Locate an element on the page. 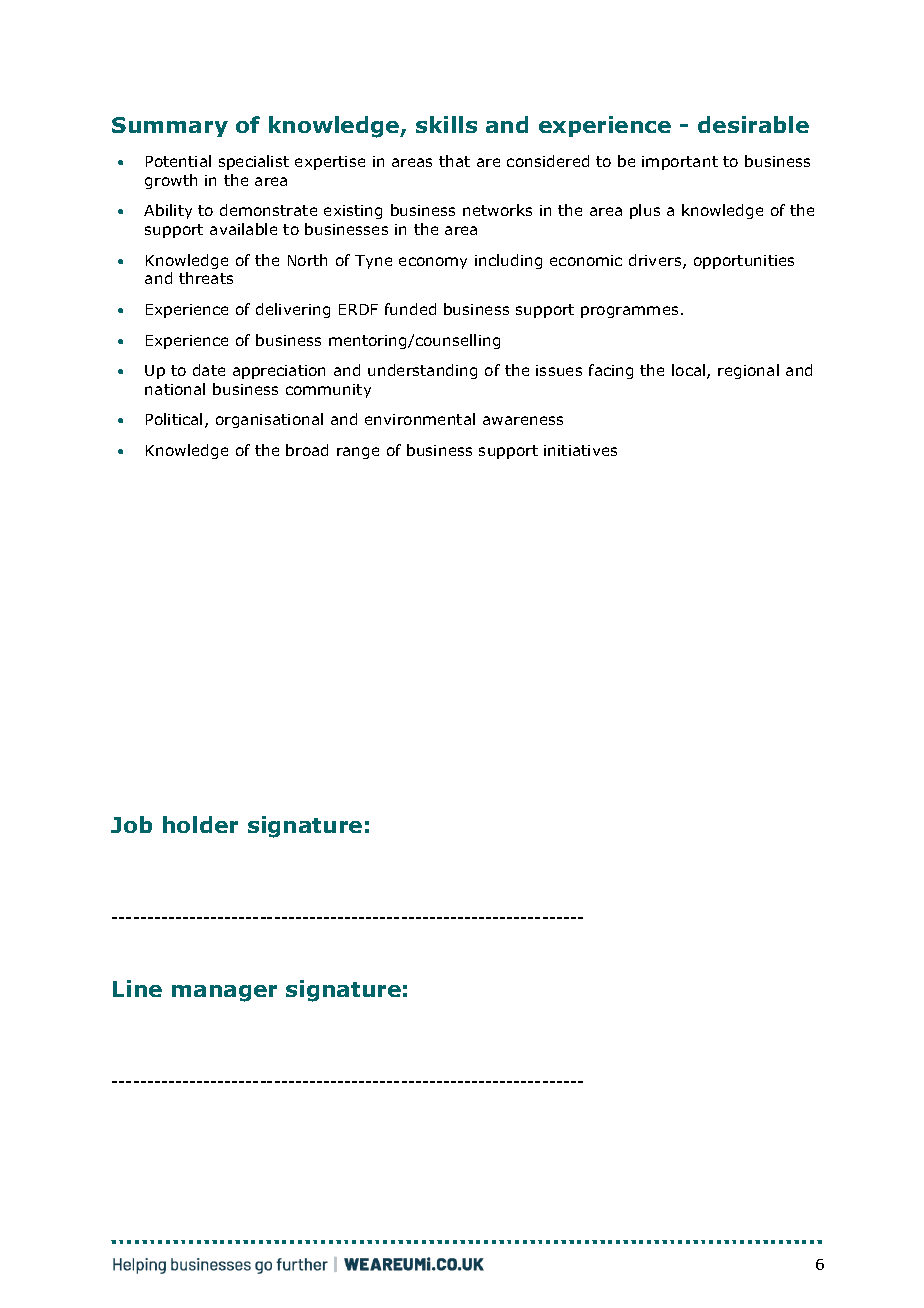 This page has height=1308, width=924. broad is located at coordinates (307, 450).
